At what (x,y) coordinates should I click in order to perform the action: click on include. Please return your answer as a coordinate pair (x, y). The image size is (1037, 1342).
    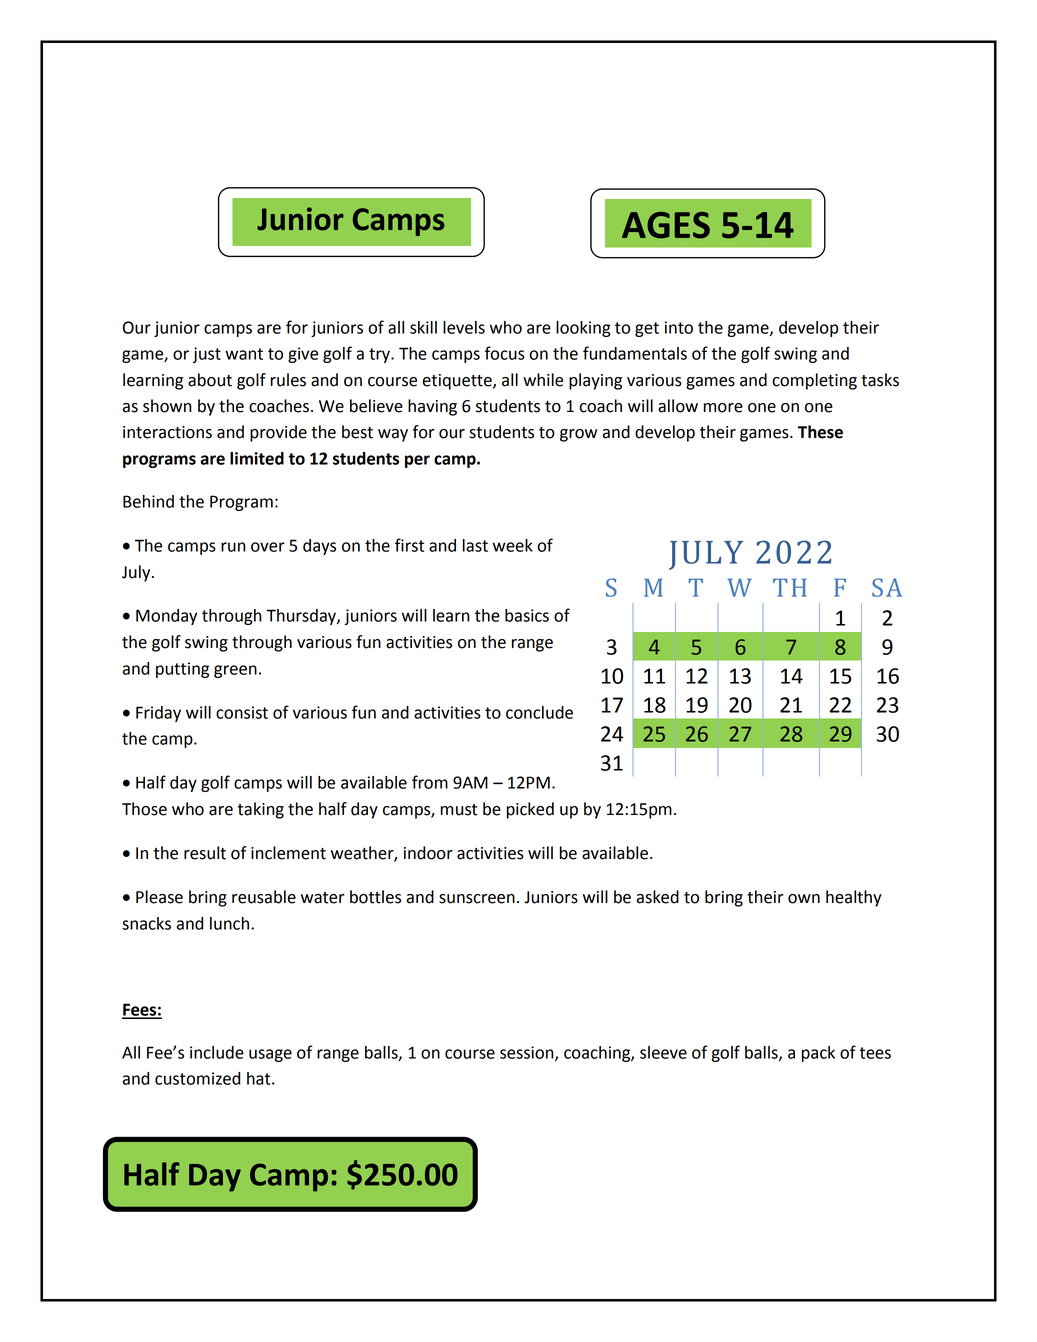
    Looking at the image, I should click on (217, 1052).
